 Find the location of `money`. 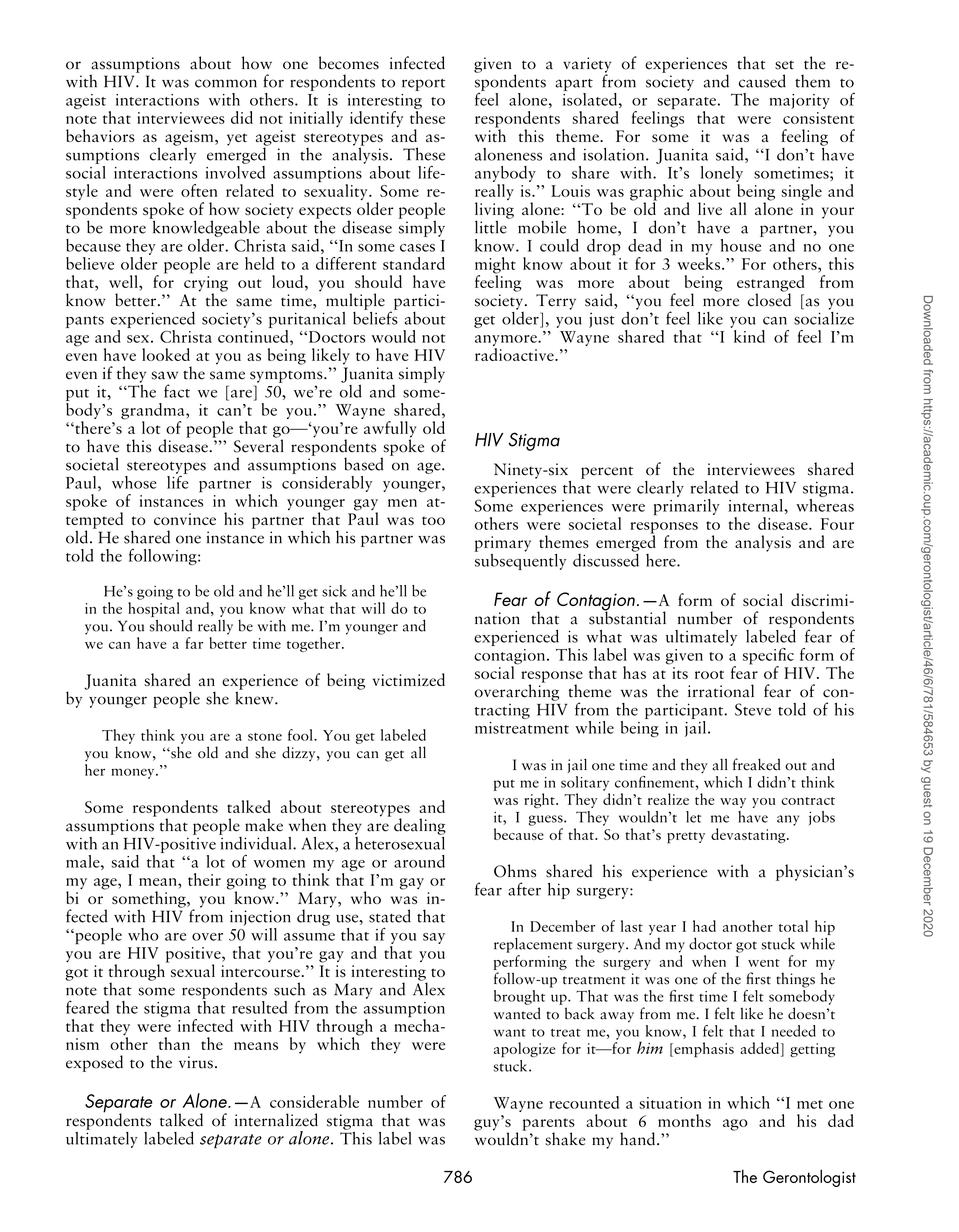

money is located at coordinates (134, 773).
